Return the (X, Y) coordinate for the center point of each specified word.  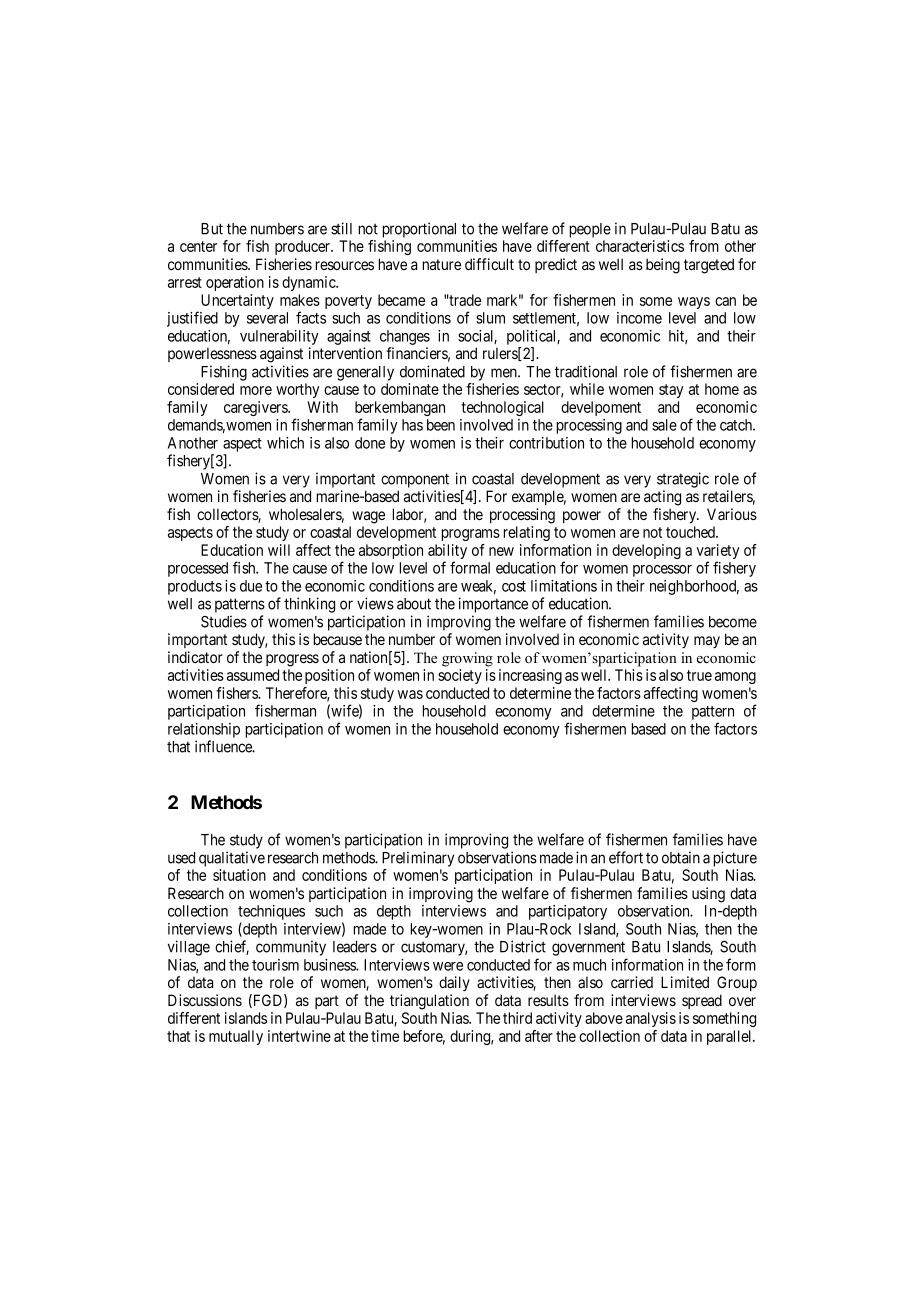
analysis (651, 1019)
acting (662, 498)
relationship (204, 730)
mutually (236, 1037)
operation (235, 283)
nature (442, 264)
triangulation (429, 1002)
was (410, 694)
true (699, 675)
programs (471, 535)
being (663, 266)
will (279, 550)
